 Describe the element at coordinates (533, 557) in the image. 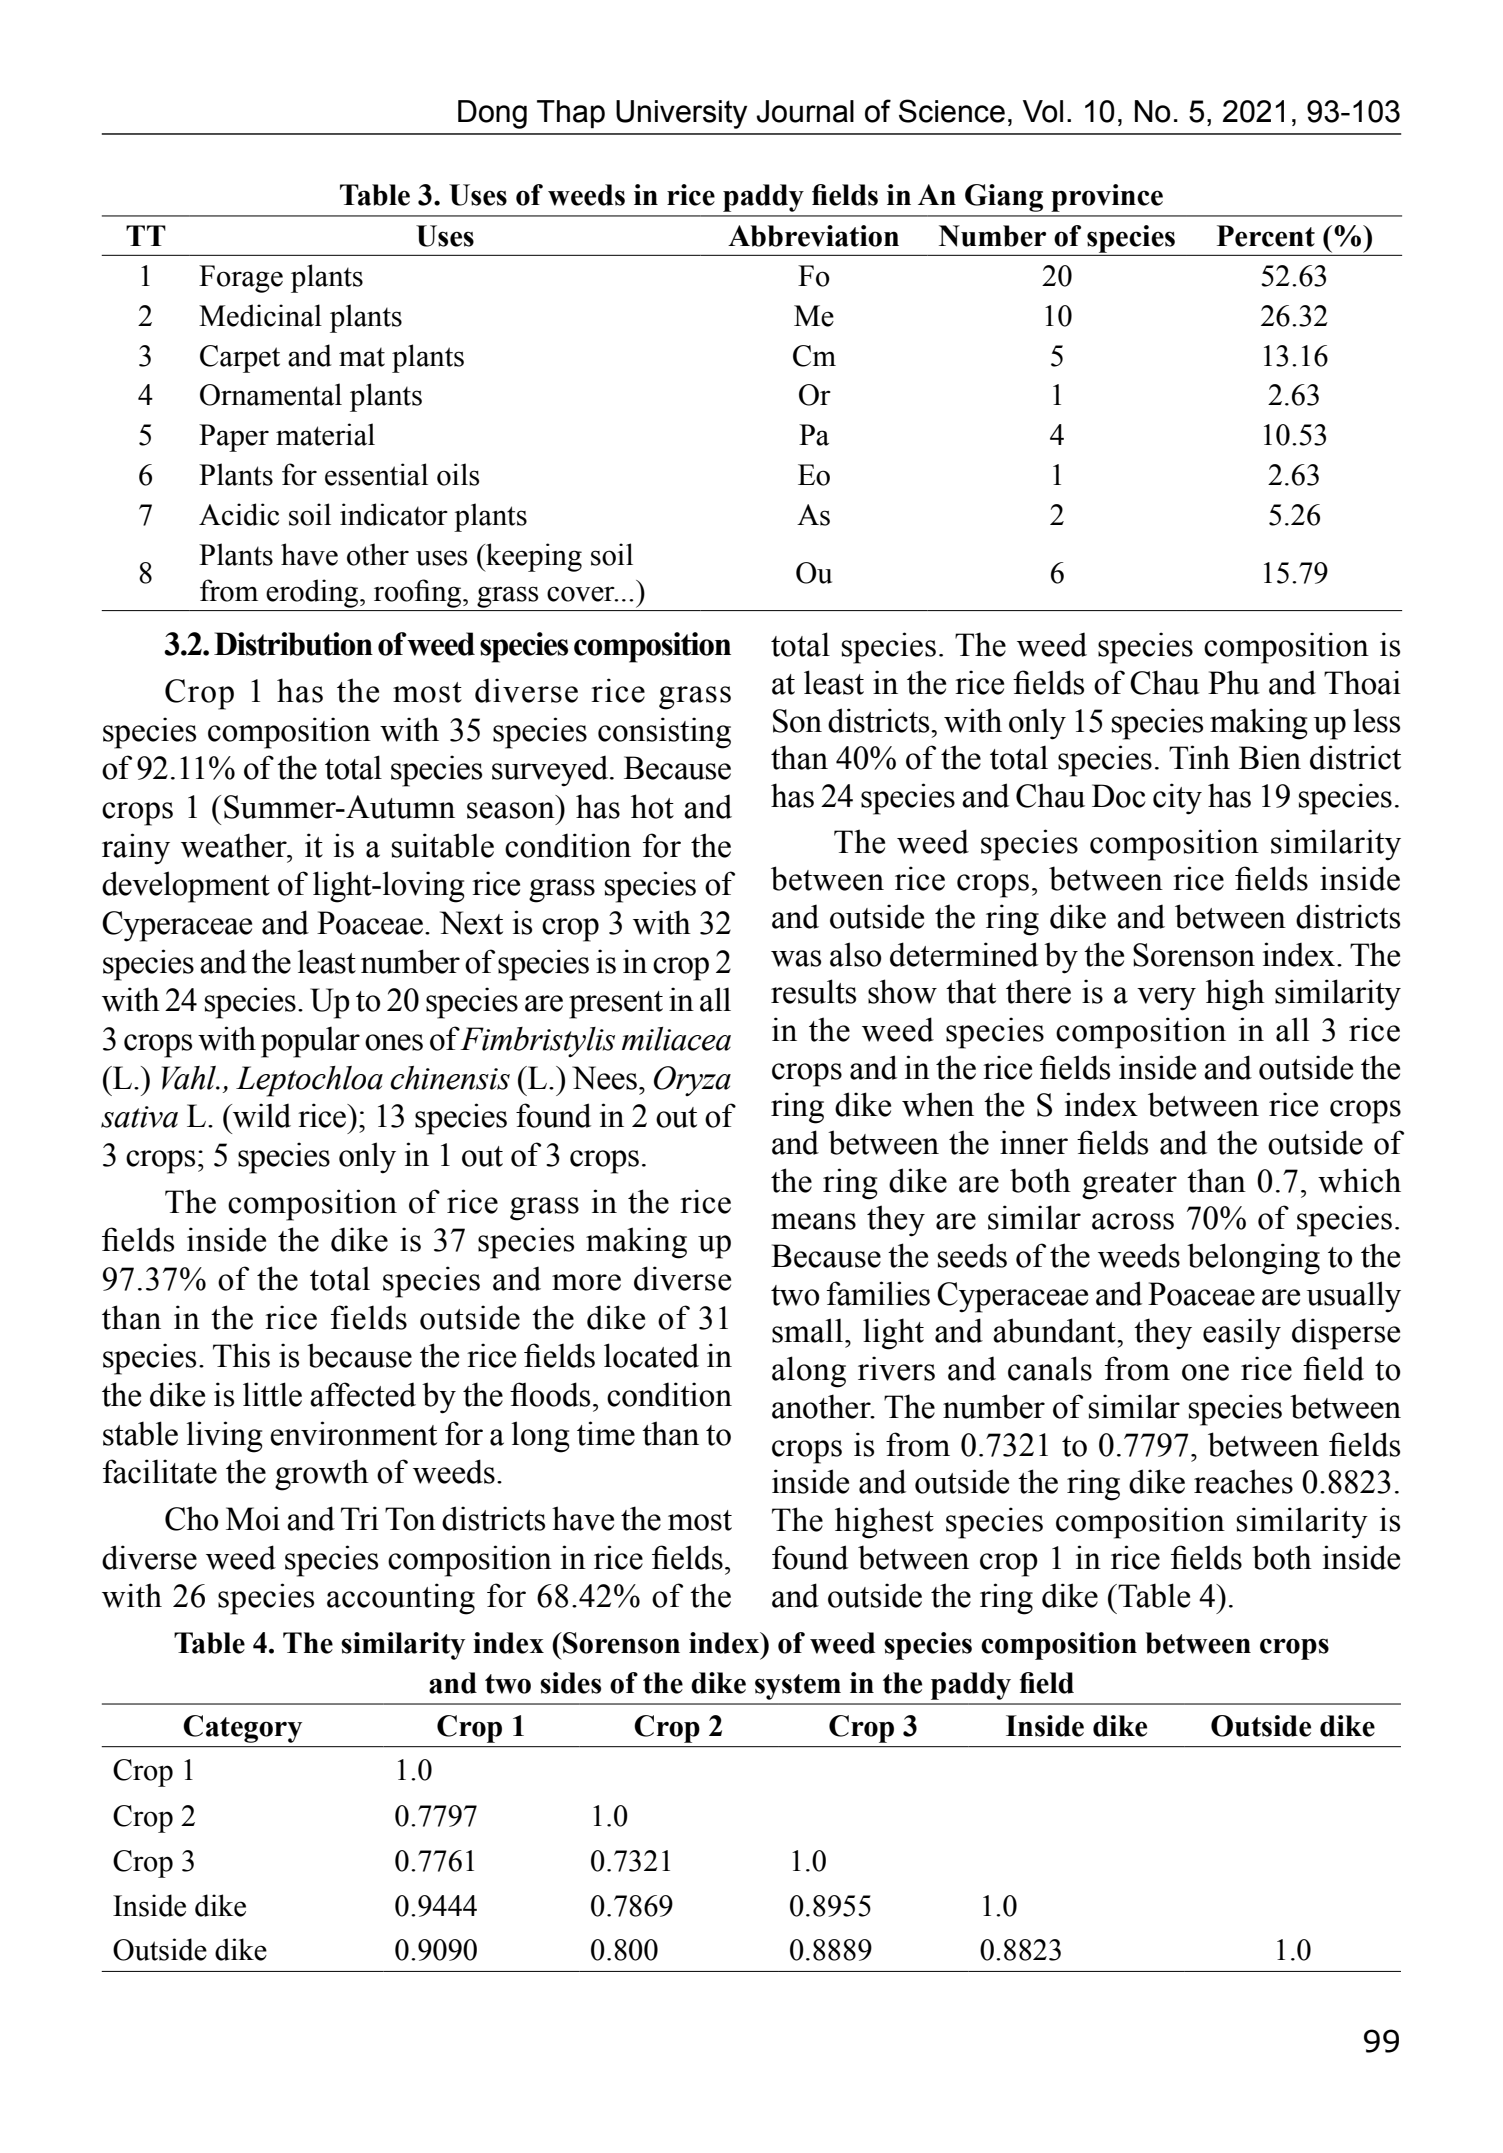

I see `keeping` at that location.
